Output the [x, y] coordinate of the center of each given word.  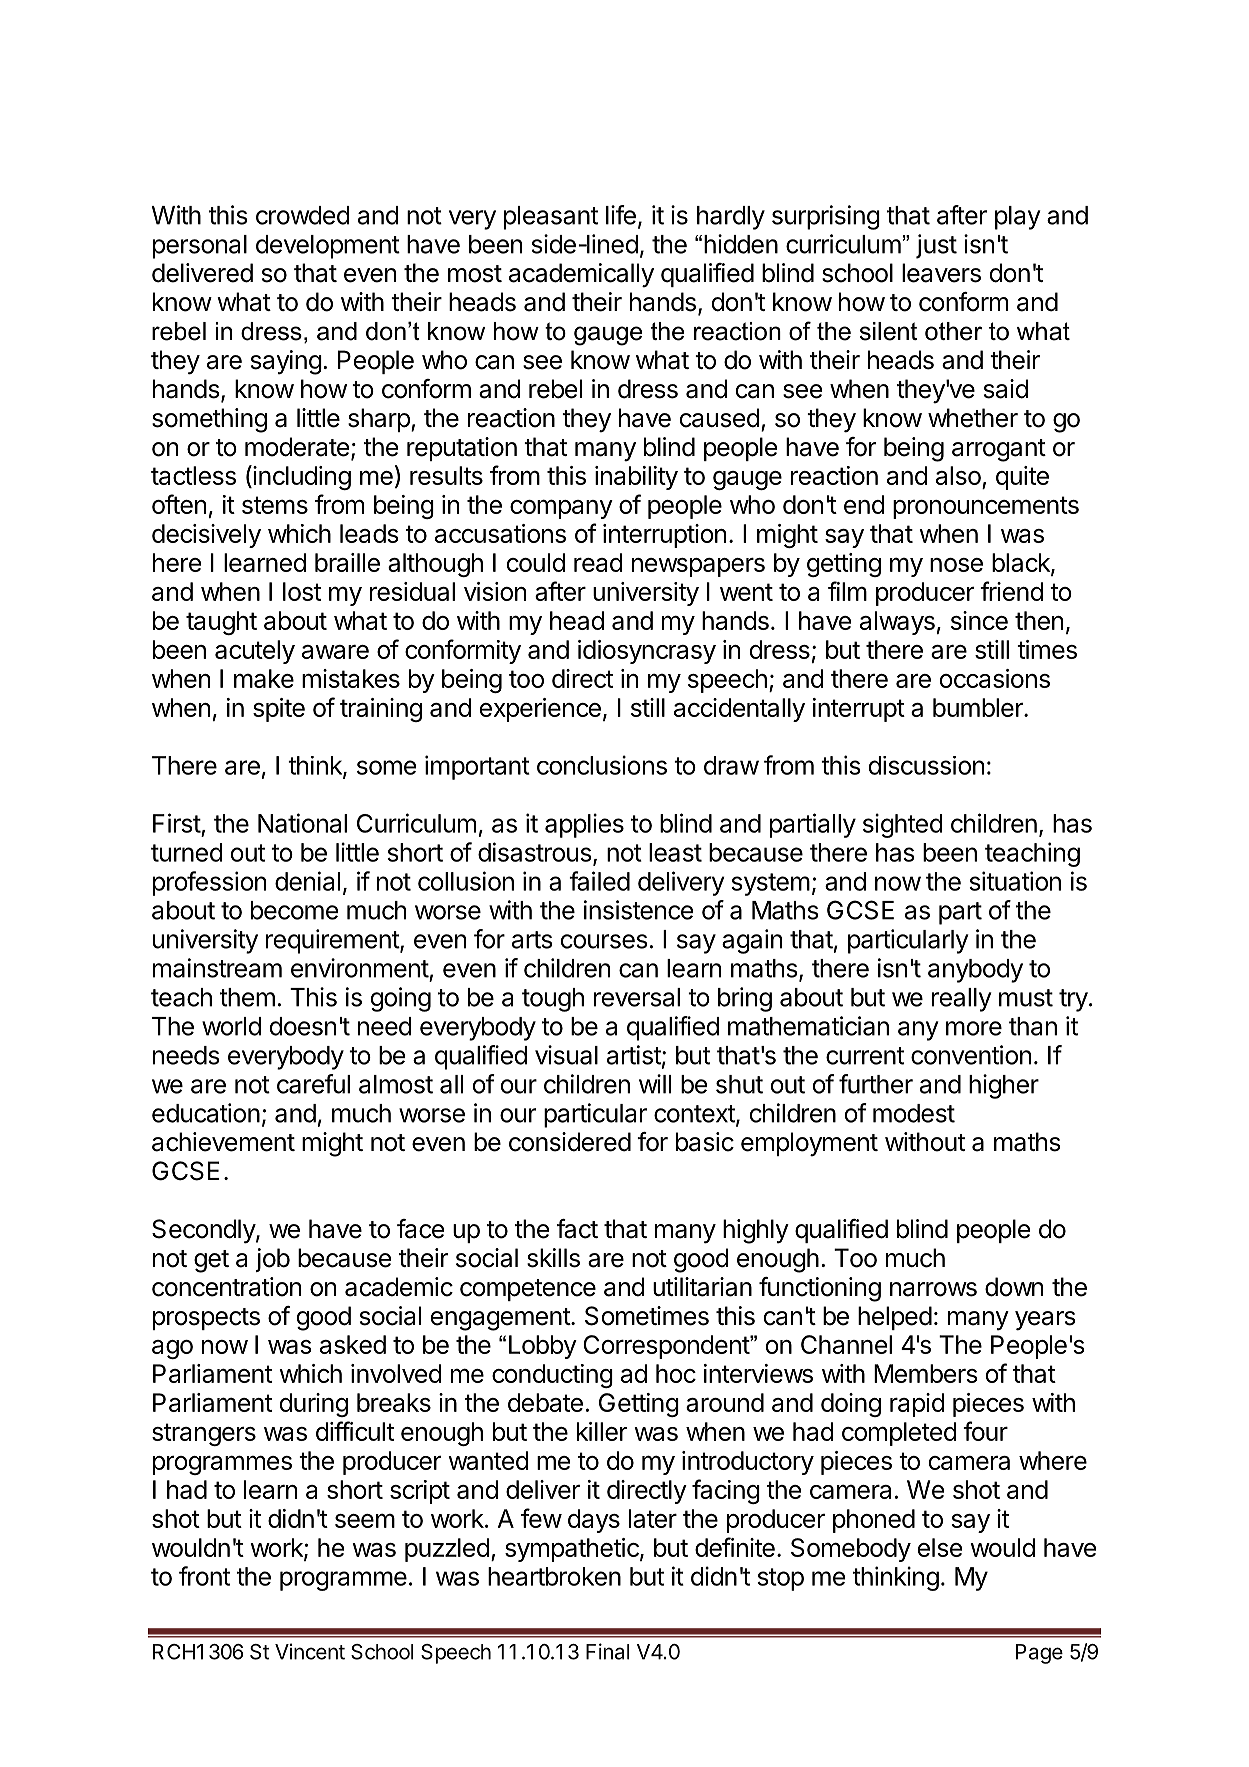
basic [705, 1142]
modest [914, 1113]
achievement [223, 1142]
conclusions [602, 765]
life [621, 215]
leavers [941, 273]
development [328, 247]
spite [279, 710]
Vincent [310, 1651]
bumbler [979, 707]
